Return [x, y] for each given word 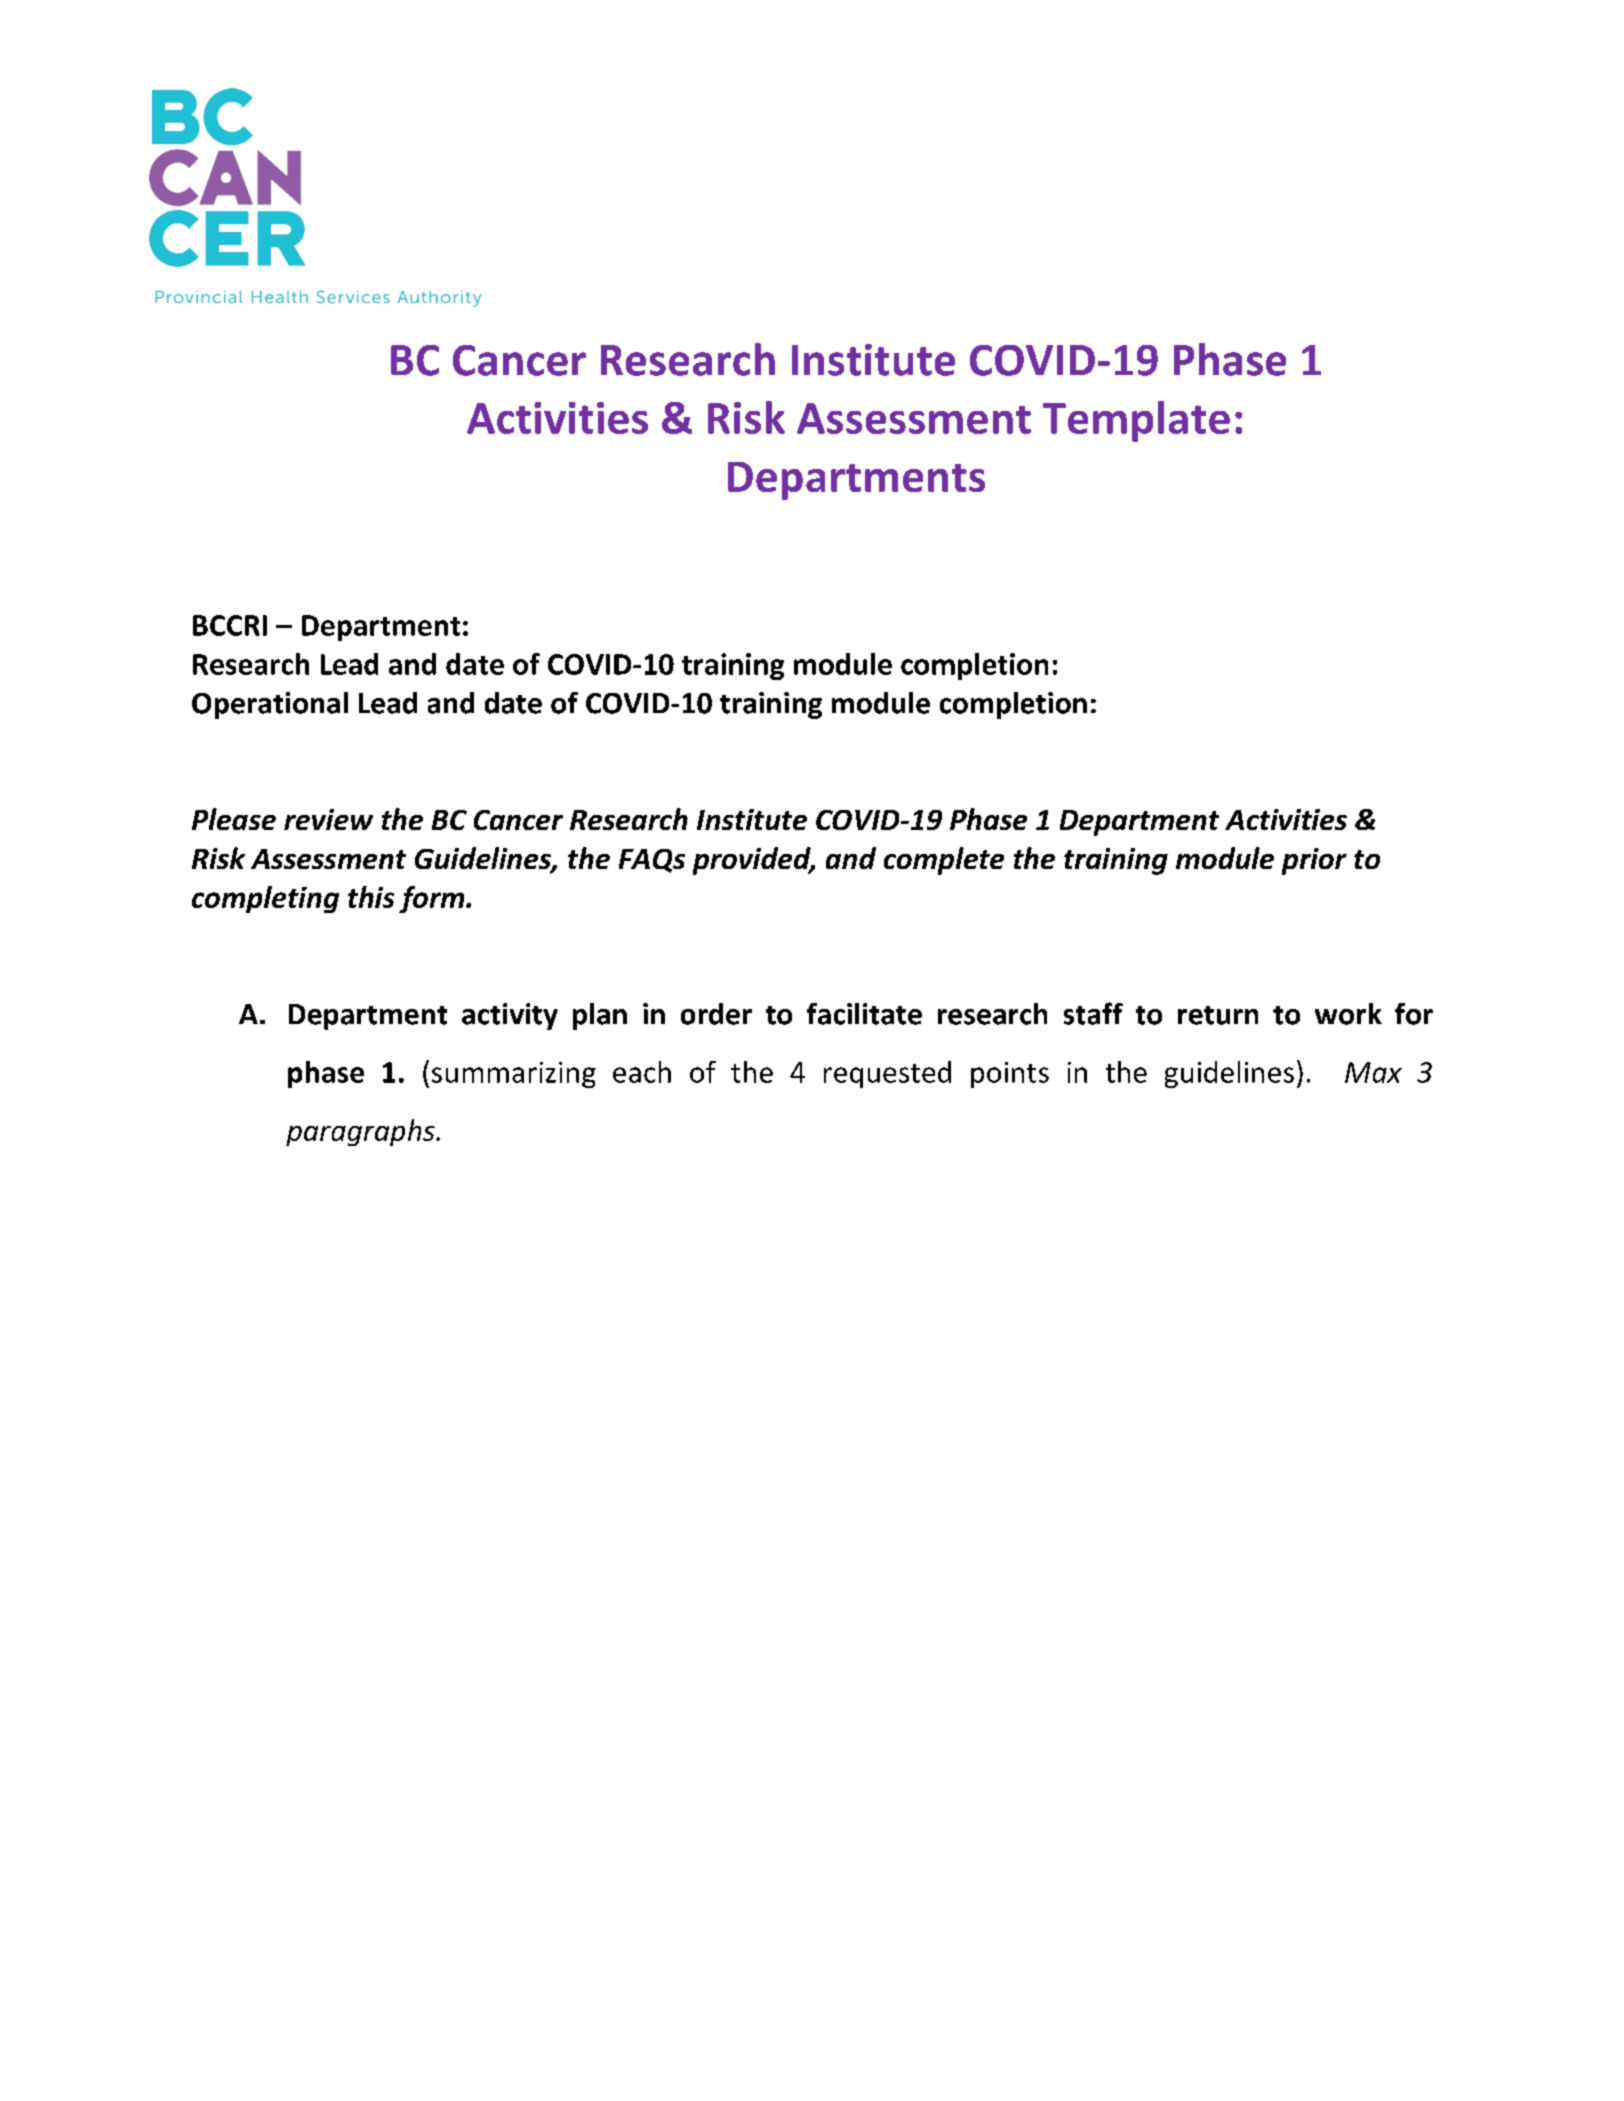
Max [1373, 1072]
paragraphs [361, 1132]
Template [1136, 421]
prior [1314, 861]
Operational [270, 705]
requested [887, 1074]
